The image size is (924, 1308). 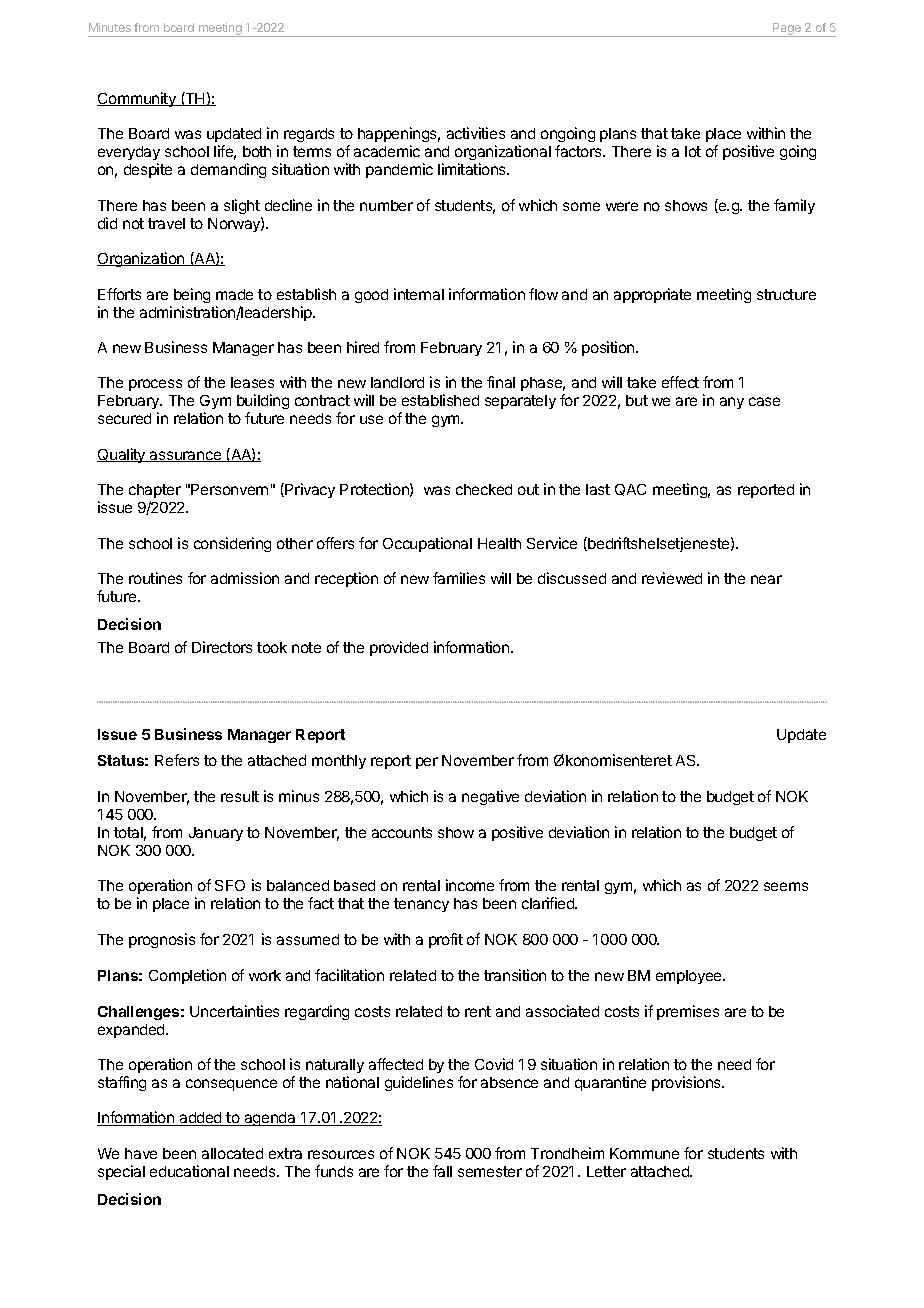 What do you see at coordinates (442, 1171) in the document?
I see `fall` at bounding box center [442, 1171].
